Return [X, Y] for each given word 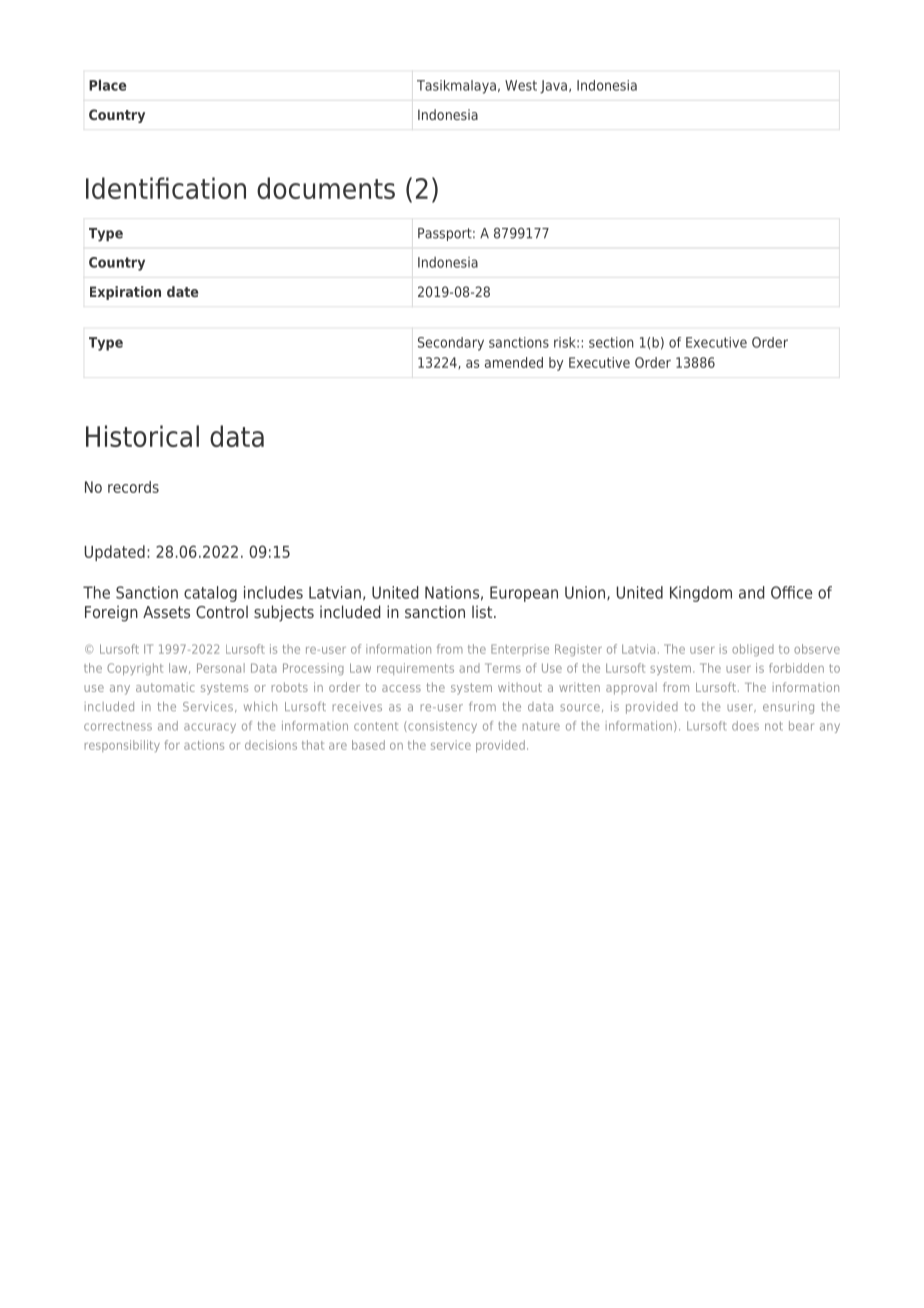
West [521, 85]
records [133, 487]
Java [553, 87]
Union [585, 592]
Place [108, 85]
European [524, 594]
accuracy [210, 728]
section [611, 342]
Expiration [125, 293]
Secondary [451, 344]
